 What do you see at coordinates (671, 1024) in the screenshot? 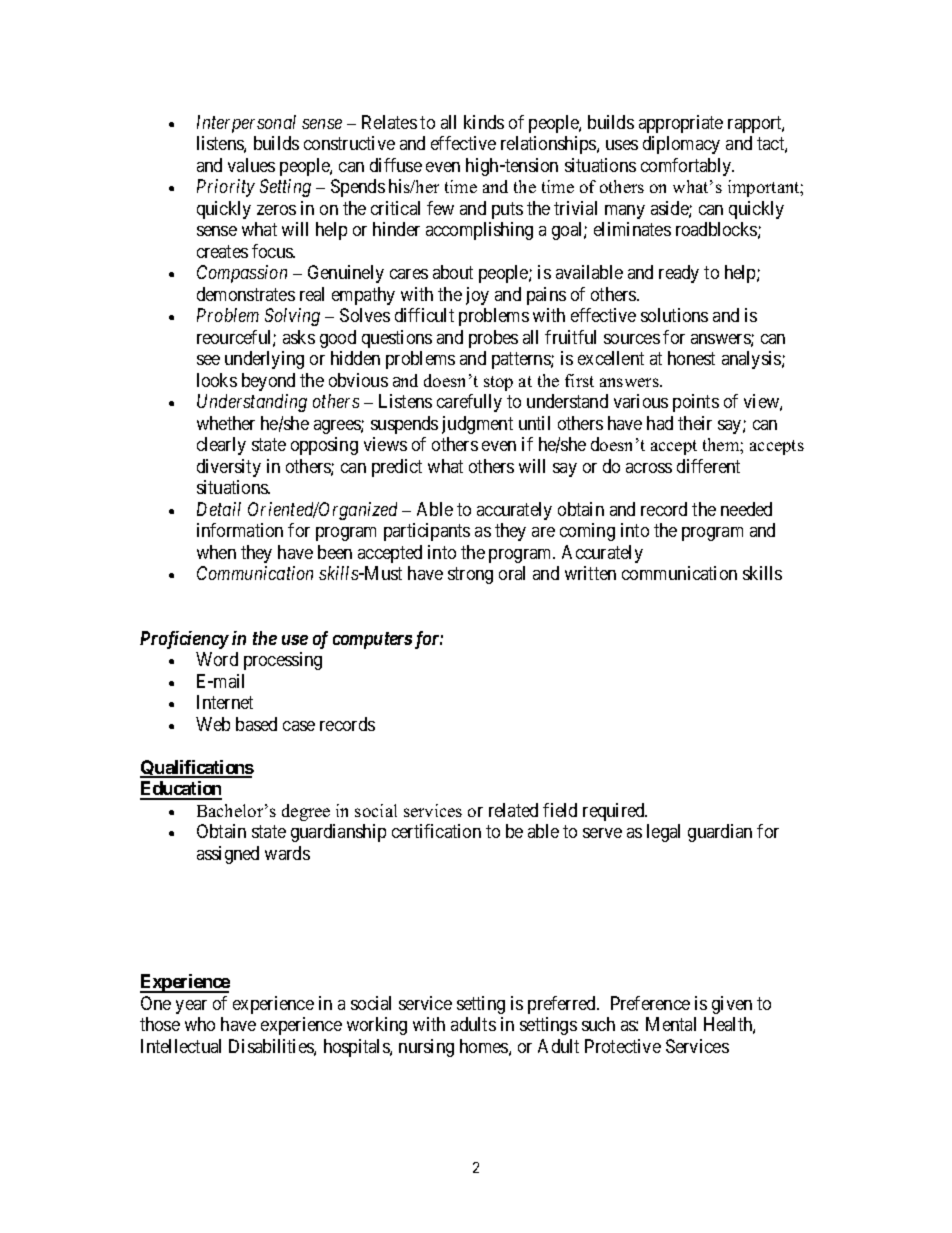
I see `Mental` at bounding box center [671, 1024].
